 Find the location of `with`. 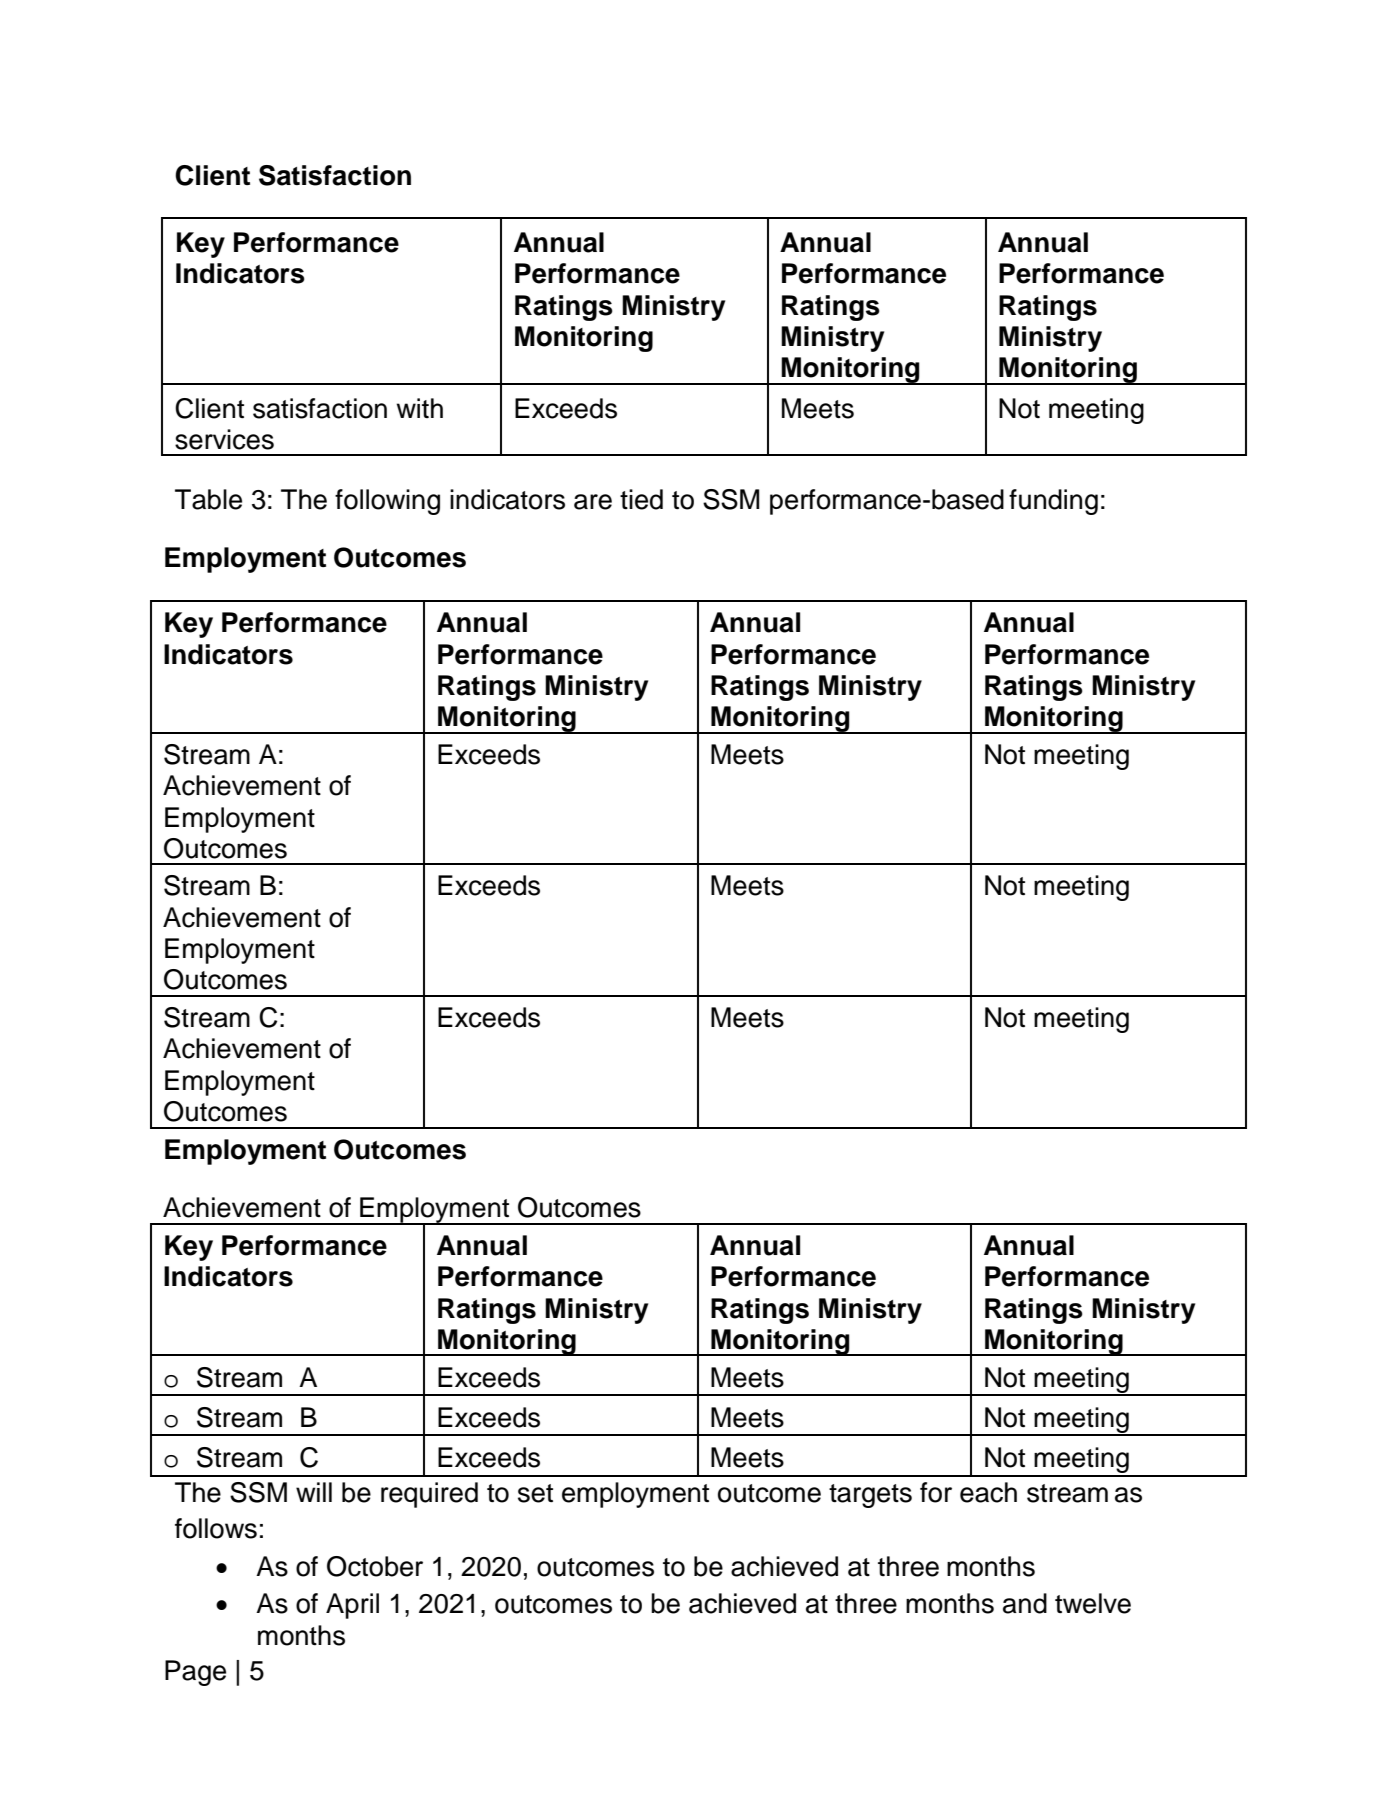

with is located at coordinates (419, 408).
